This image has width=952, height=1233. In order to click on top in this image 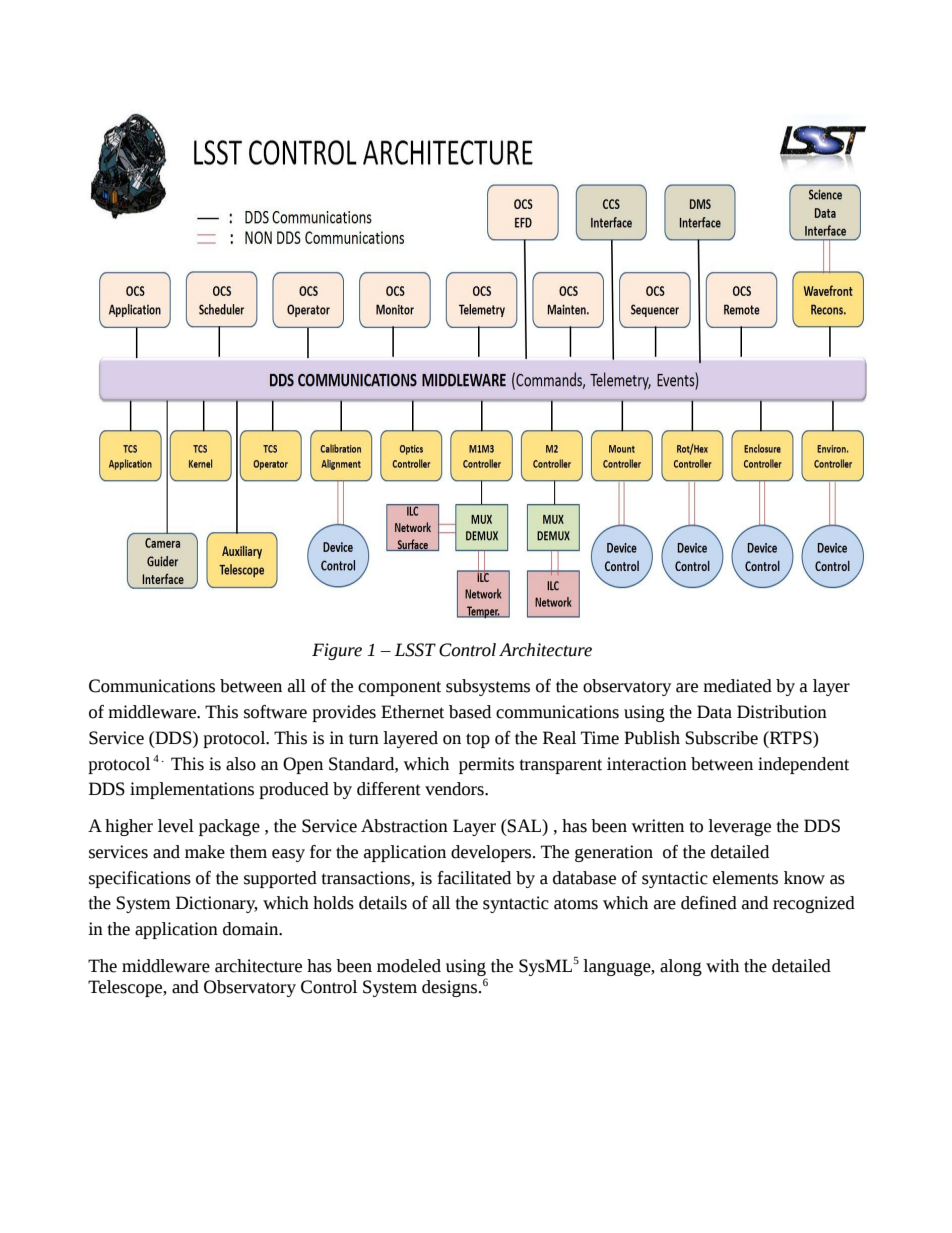, I will do `click(478, 740)`.
